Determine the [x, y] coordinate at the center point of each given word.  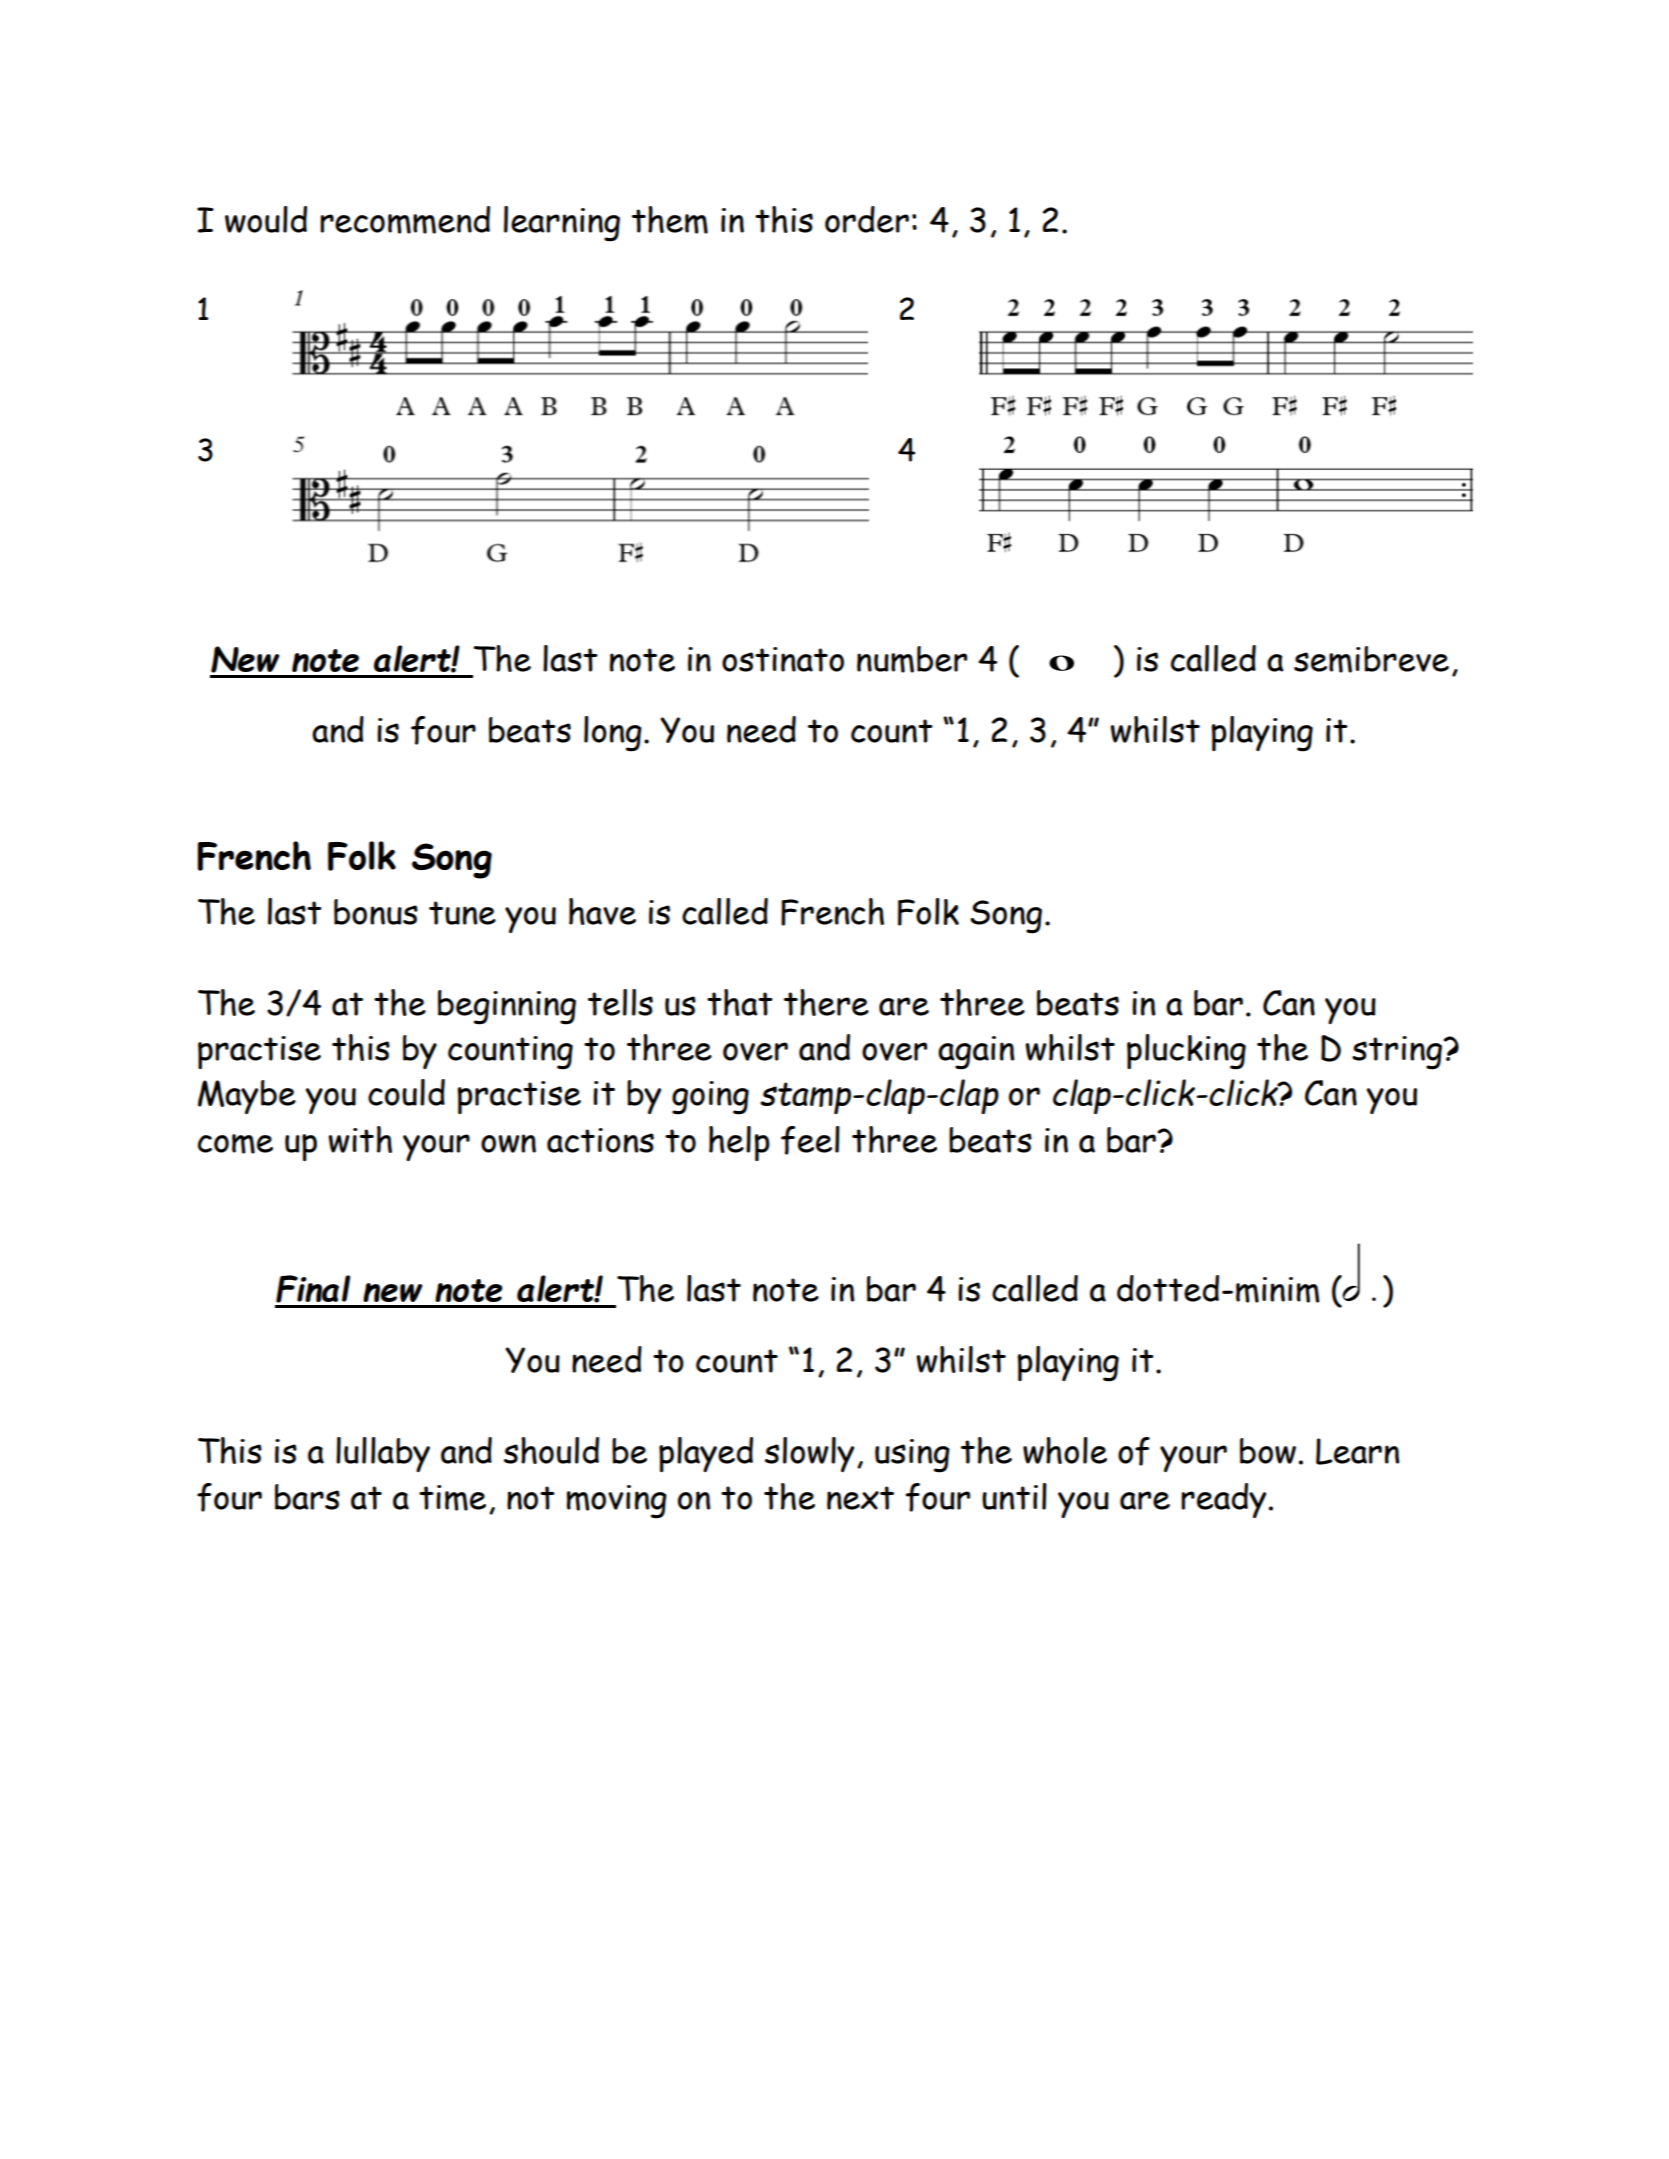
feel [810, 1140]
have [602, 911]
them [670, 220]
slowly [809, 1454]
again [976, 1053]
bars [307, 1497]
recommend [405, 220]
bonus [376, 912]
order [867, 219]
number [912, 659]
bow [1268, 1451]
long [613, 734]
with [360, 1139]
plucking [1186, 1052]
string [1397, 1053]
